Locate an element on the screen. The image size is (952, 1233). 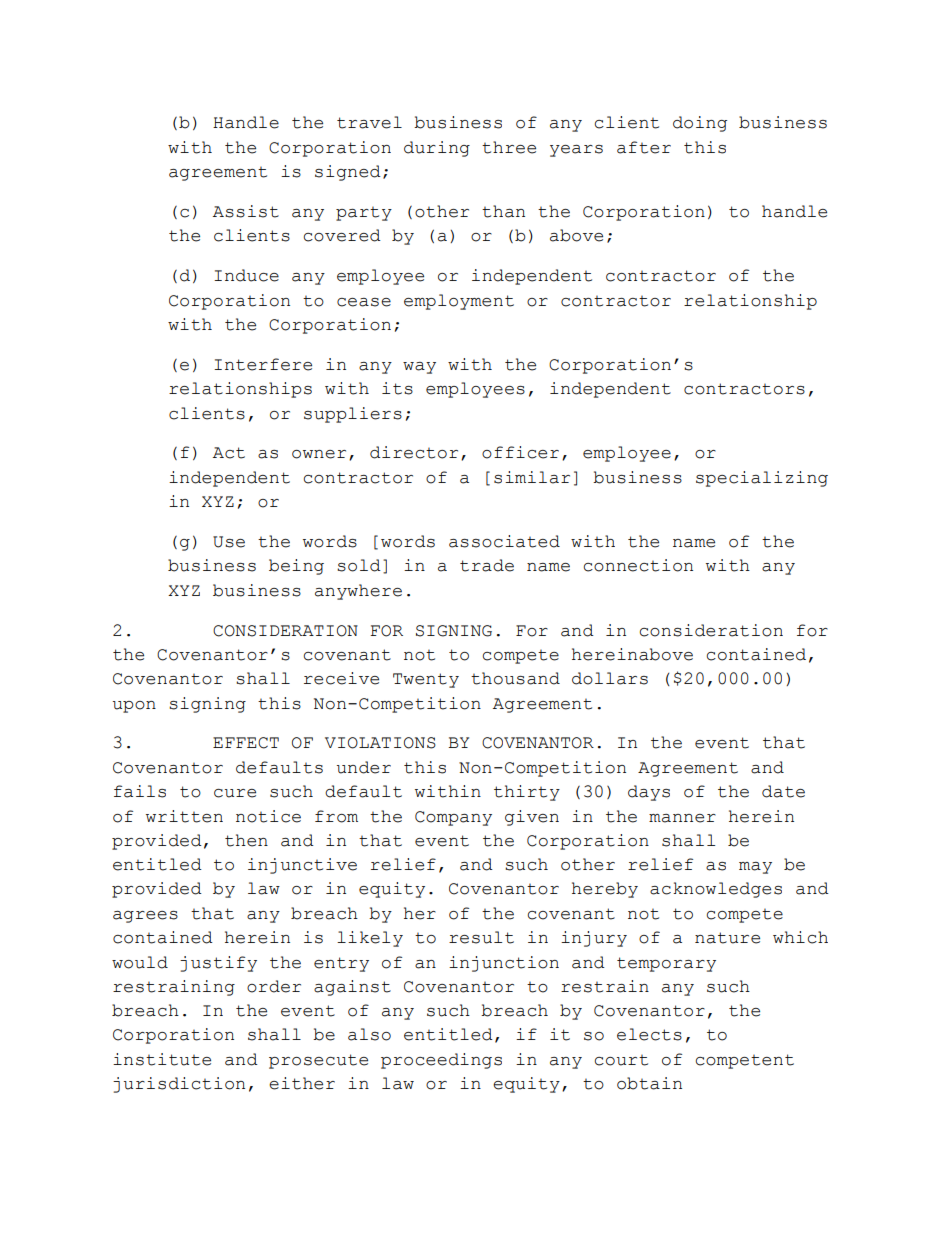
connection is located at coordinates (638, 565).
